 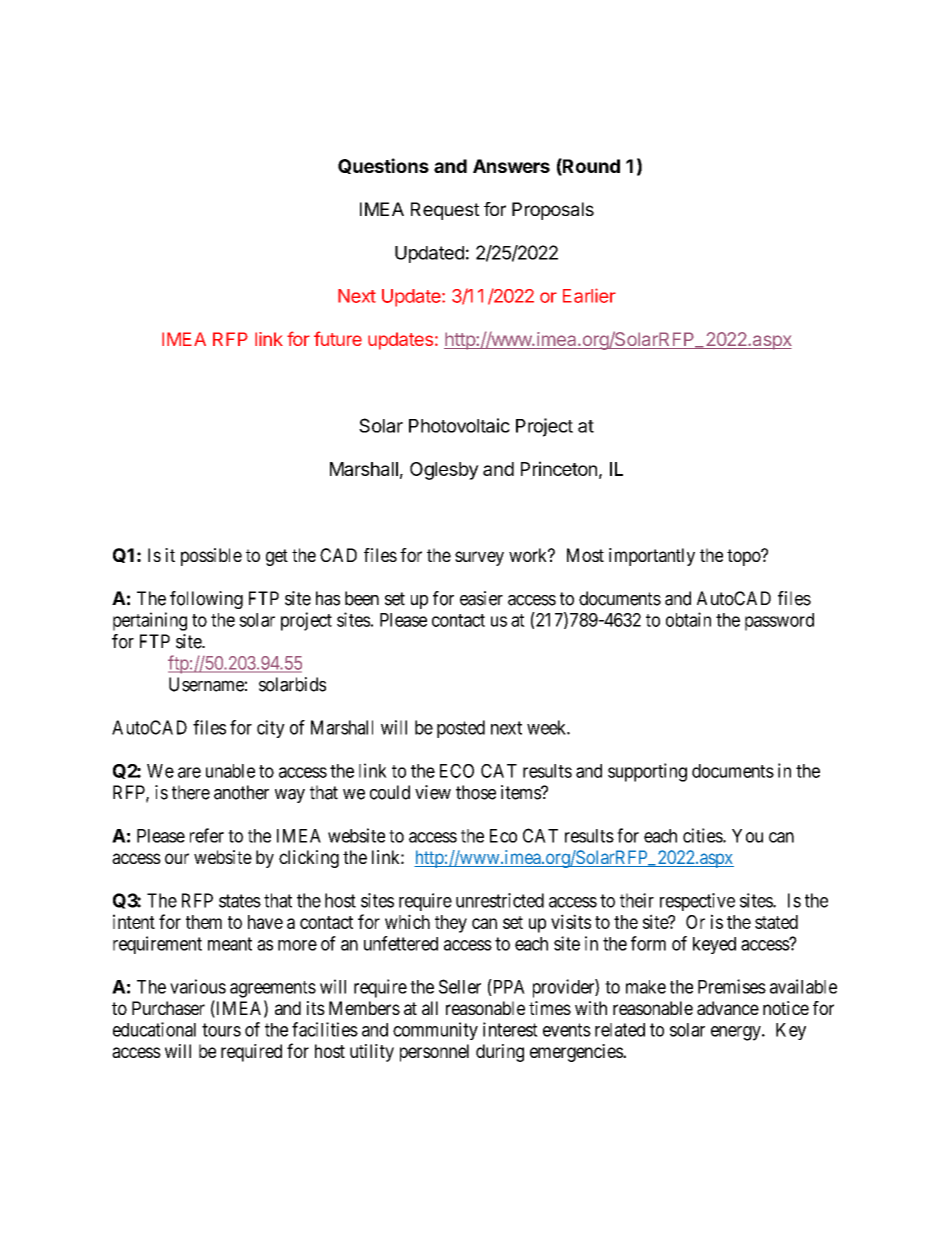 I want to click on Proposals, so click(x=553, y=211).
